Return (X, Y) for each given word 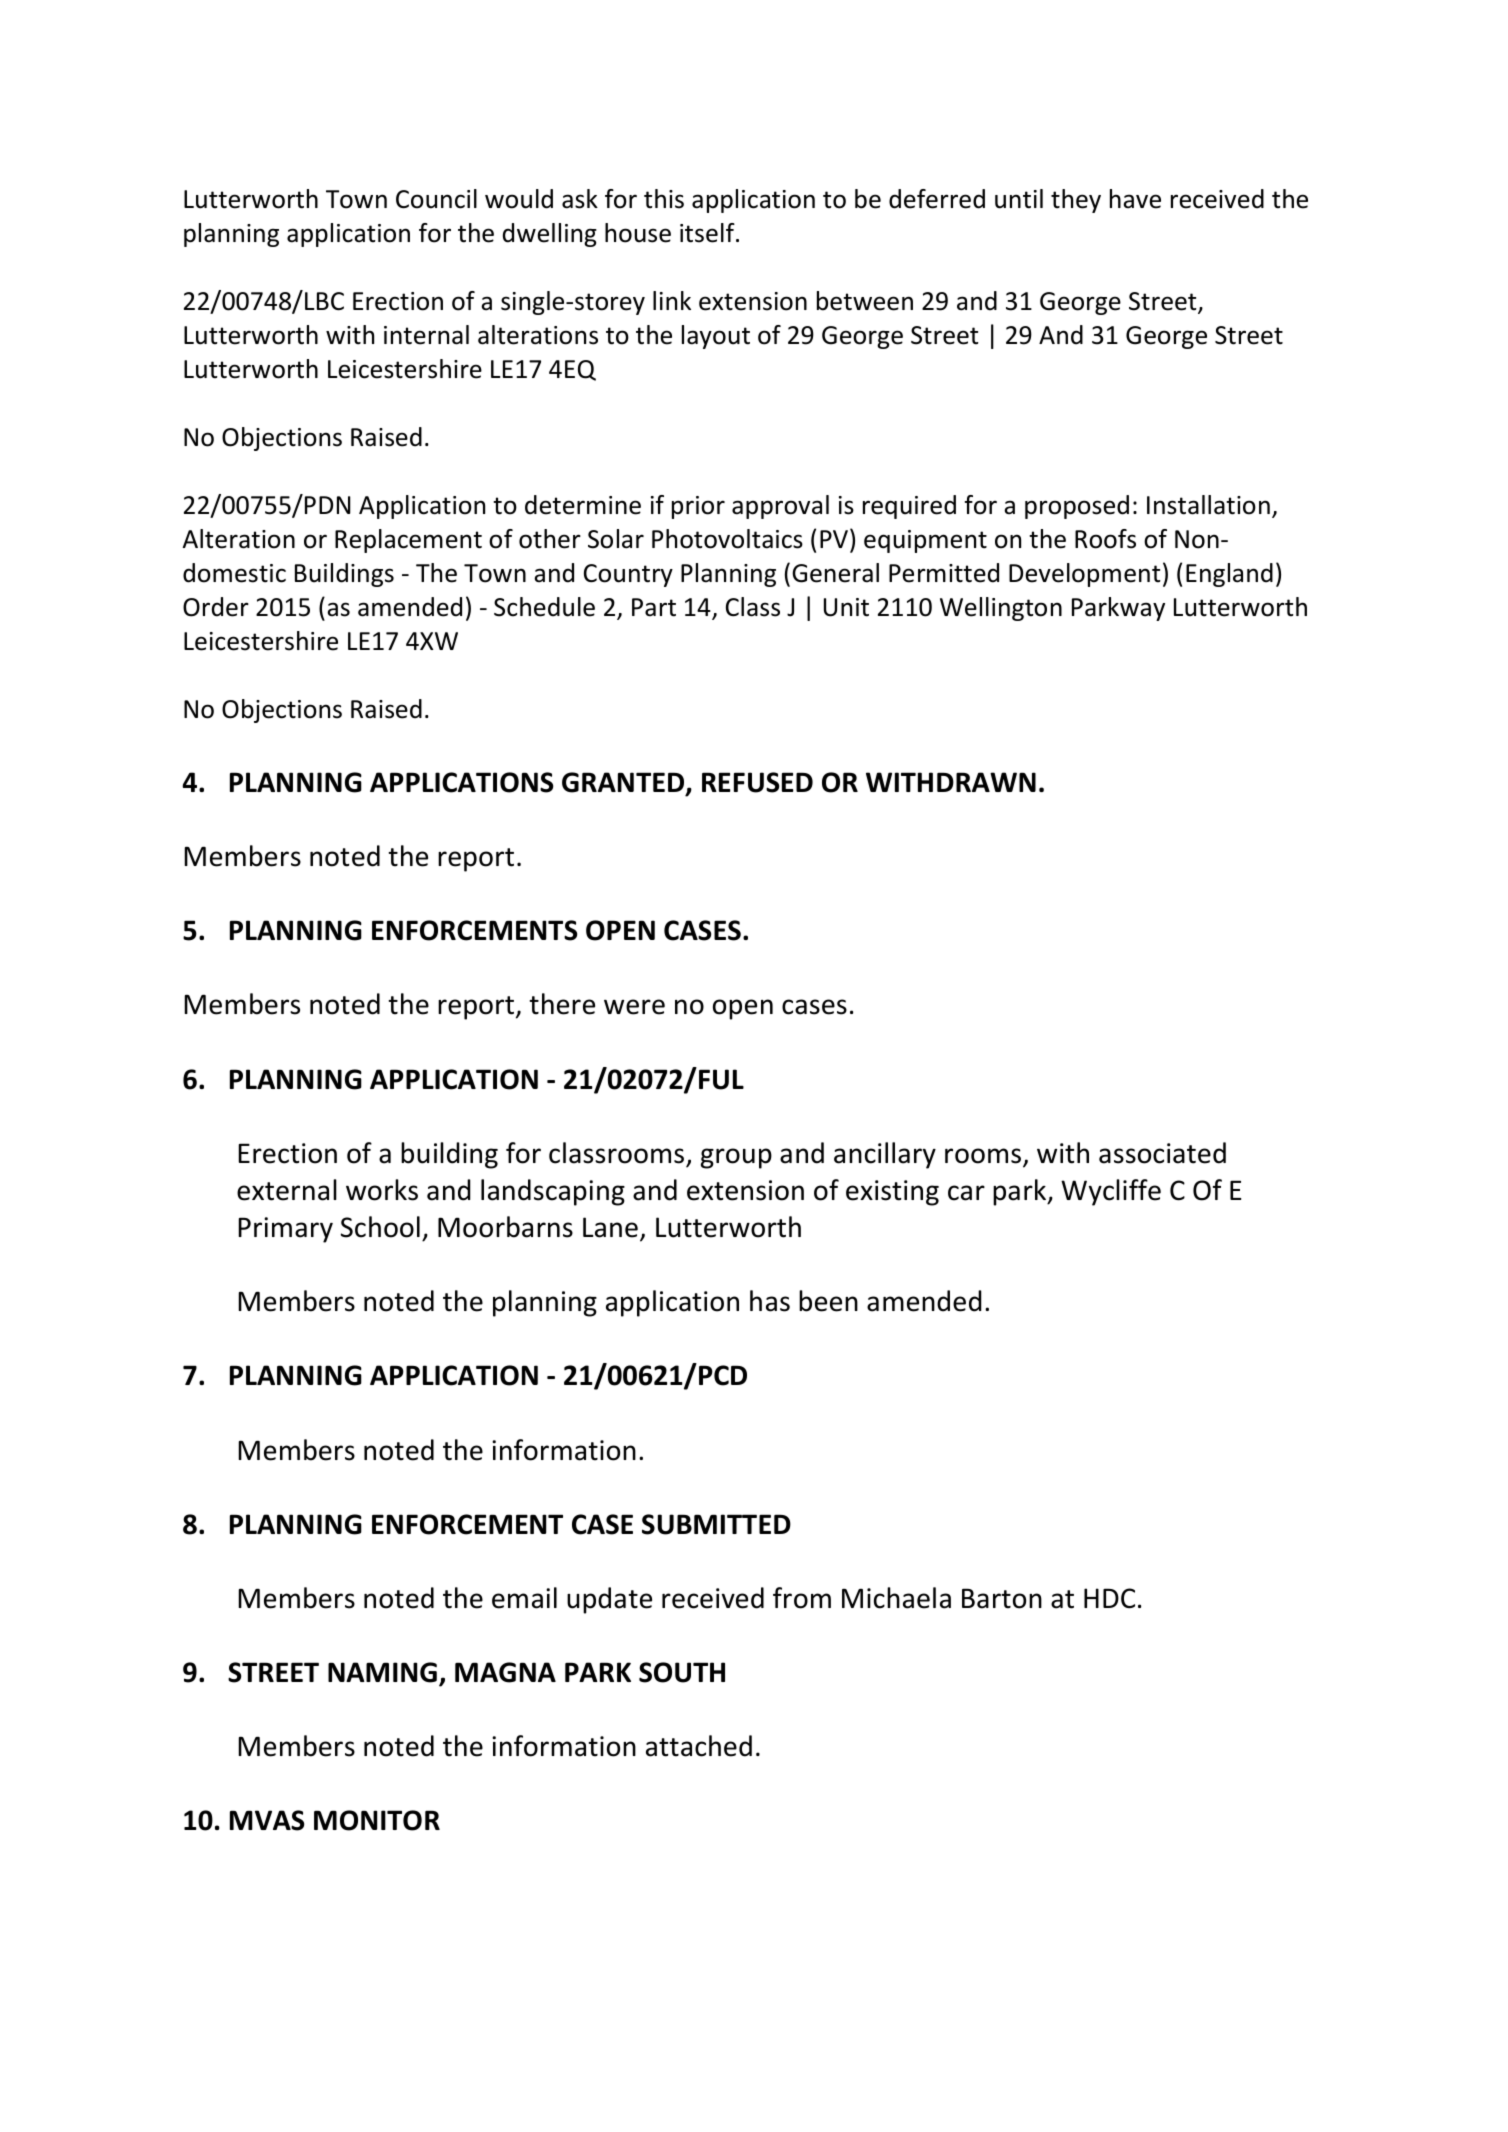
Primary (285, 1230)
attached (699, 1746)
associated (1162, 1153)
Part (654, 607)
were (634, 1007)
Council (436, 199)
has (770, 1301)
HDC (1109, 1598)
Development (1084, 575)
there (562, 1004)
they (1076, 201)
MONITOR (377, 1820)
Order (216, 607)
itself (708, 233)
